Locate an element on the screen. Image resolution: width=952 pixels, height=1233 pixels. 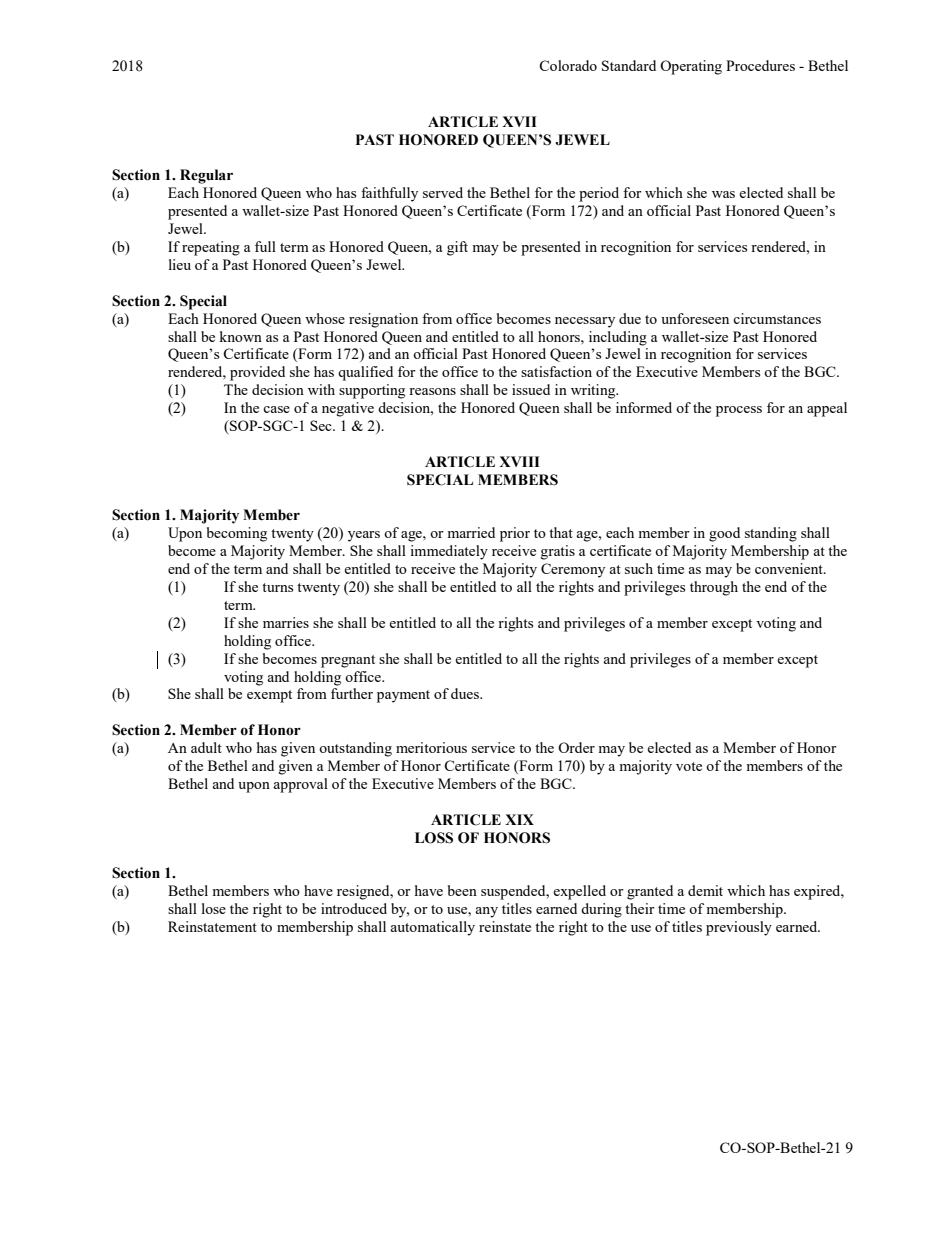
vote is located at coordinates (689, 766).
